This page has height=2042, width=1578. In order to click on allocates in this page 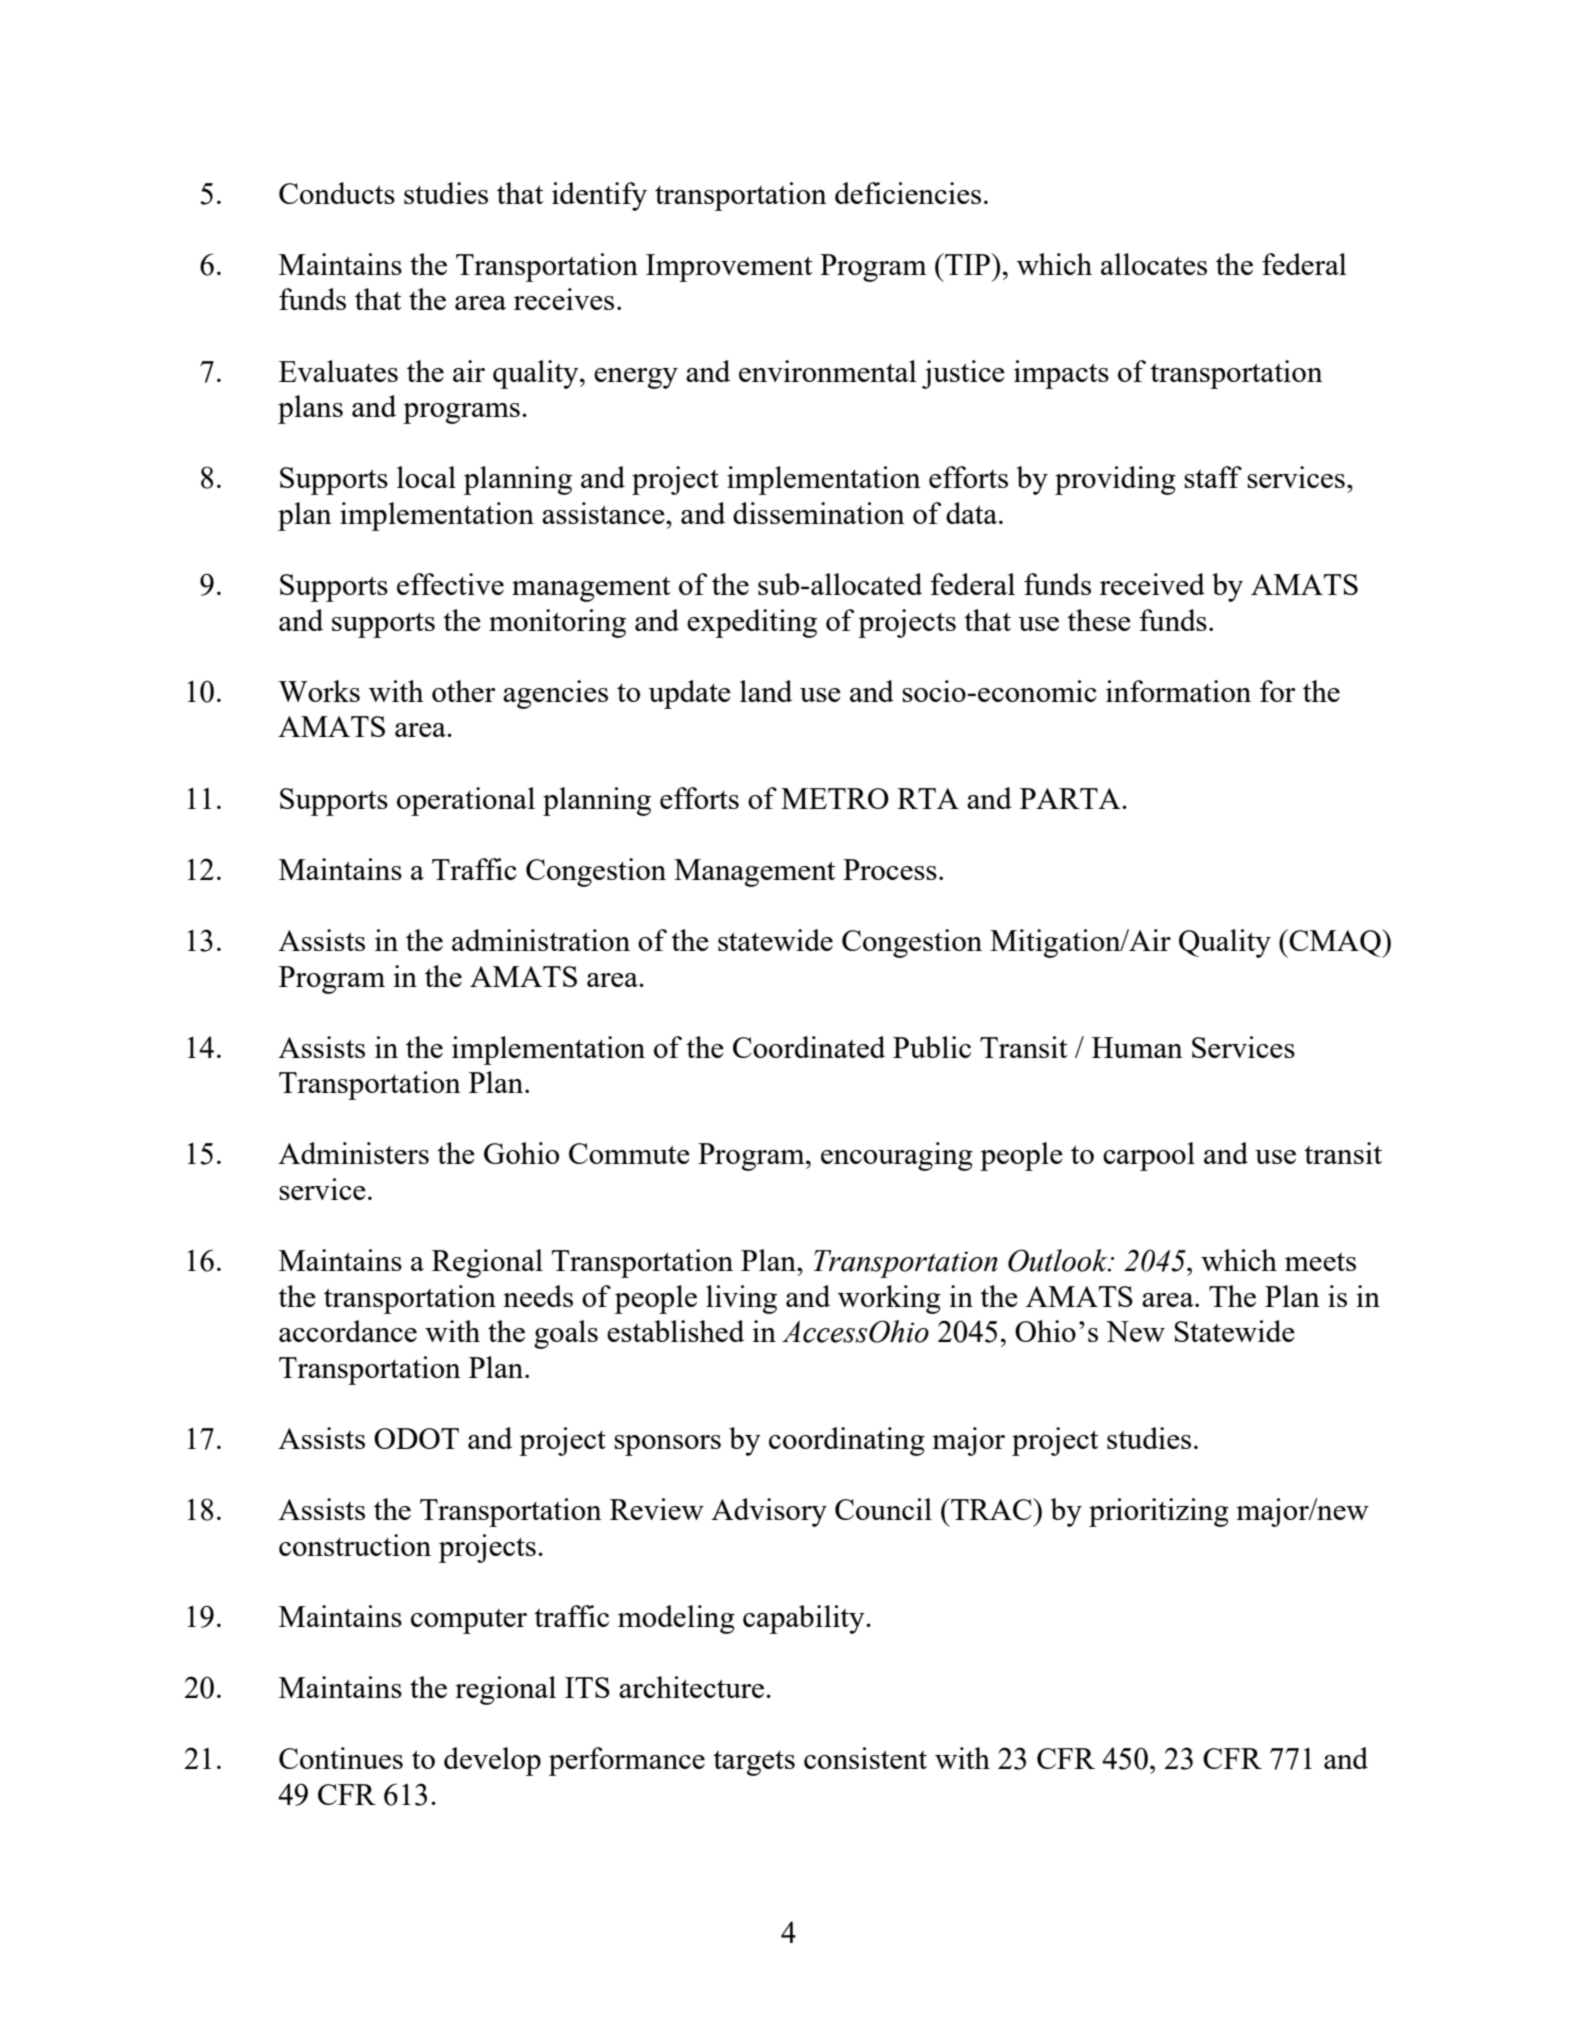, I will do `click(1154, 264)`.
